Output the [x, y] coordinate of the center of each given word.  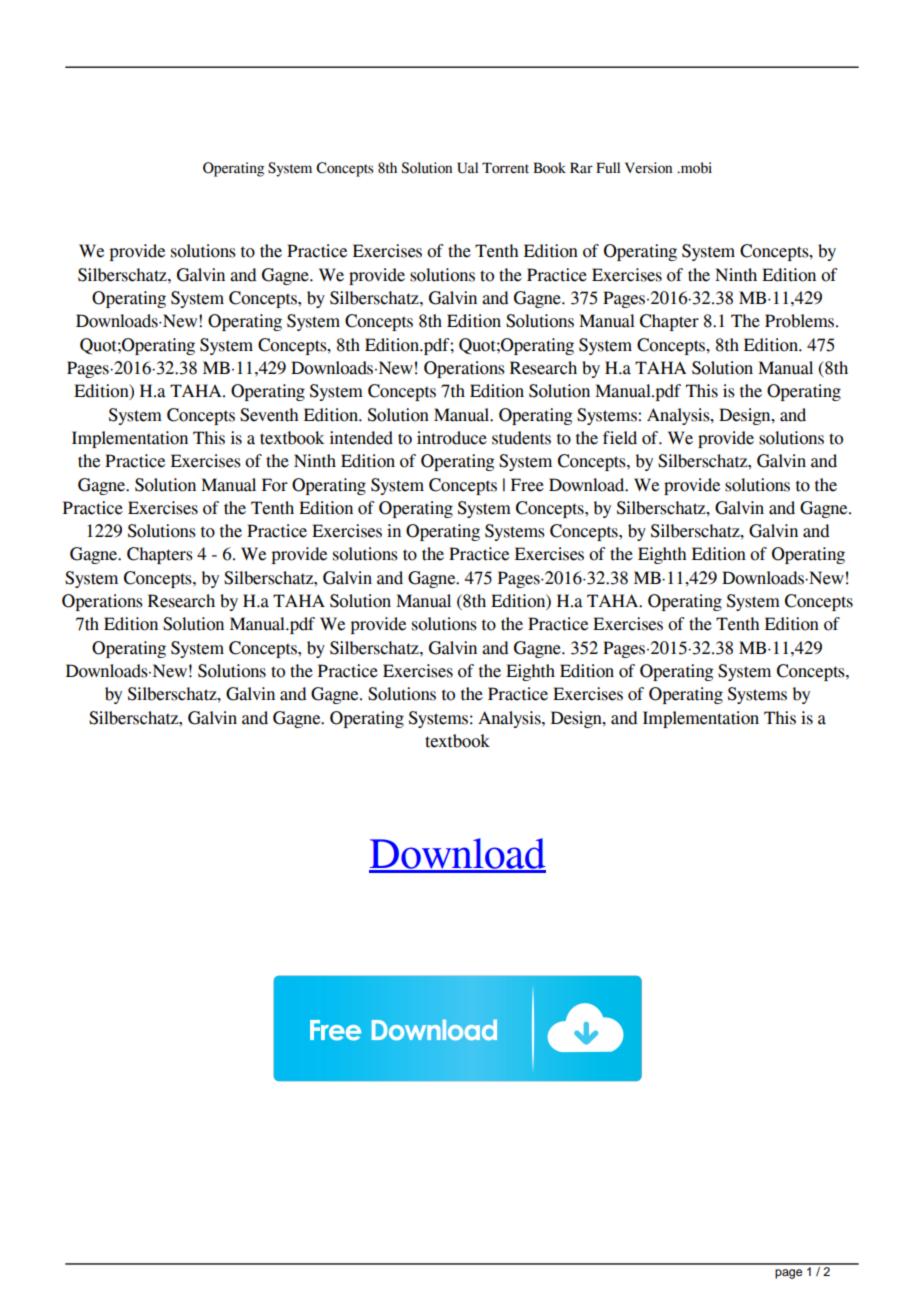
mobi [695, 168]
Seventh [269, 415]
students [521, 438]
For [275, 485]
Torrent [505, 168]
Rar [581, 168]
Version [648, 168]
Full [608, 167]
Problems [801, 321]
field [620, 438]
